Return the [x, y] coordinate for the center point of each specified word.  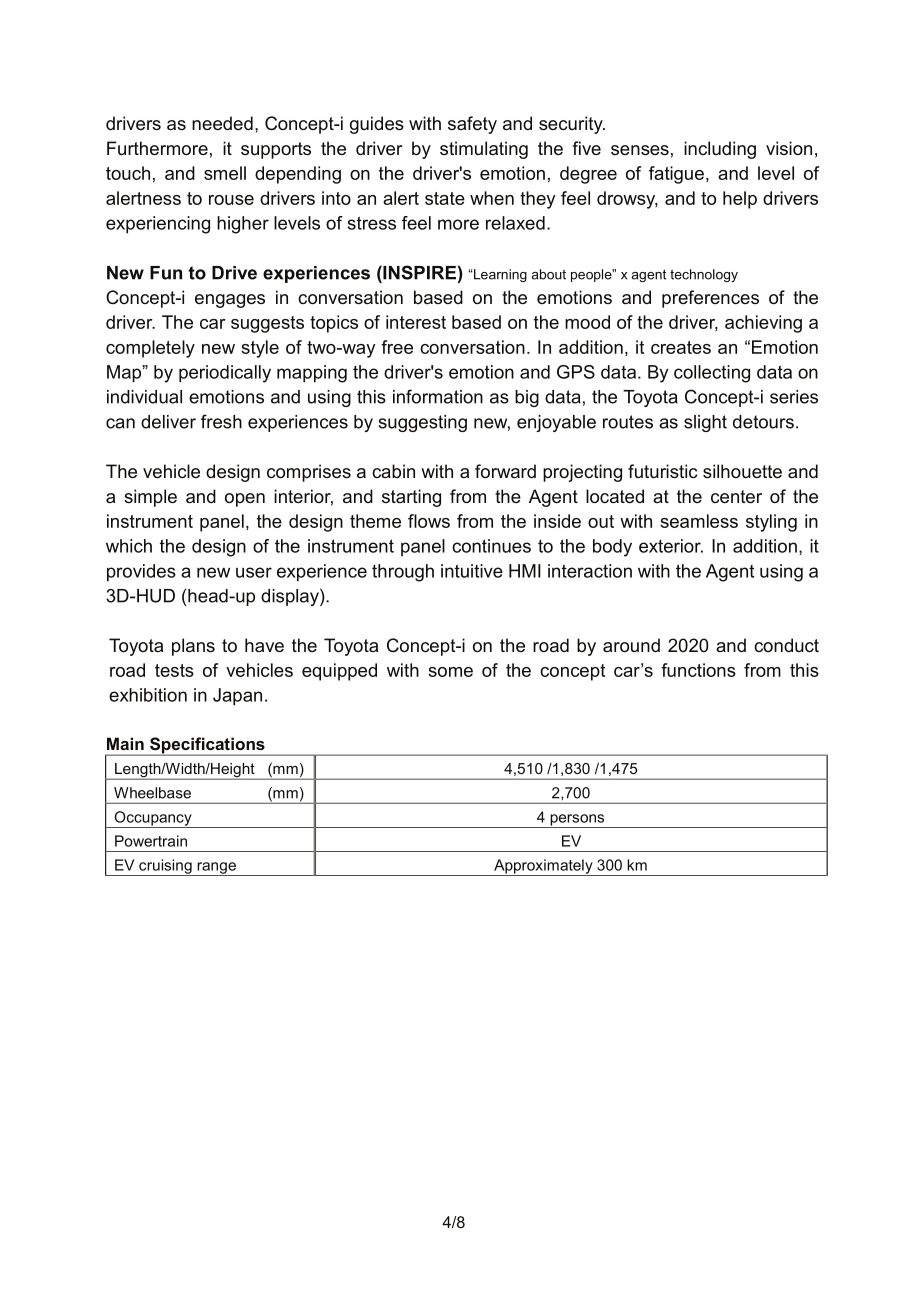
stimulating [484, 150]
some [450, 672]
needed [222, 123]
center [736, 496]
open [245, 500]
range [216, 869]
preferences [710, 299]
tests [174, 670]
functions [698, 670]
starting [411, 498]
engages [230, 301]
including [720, 150]
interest [416, 322]
